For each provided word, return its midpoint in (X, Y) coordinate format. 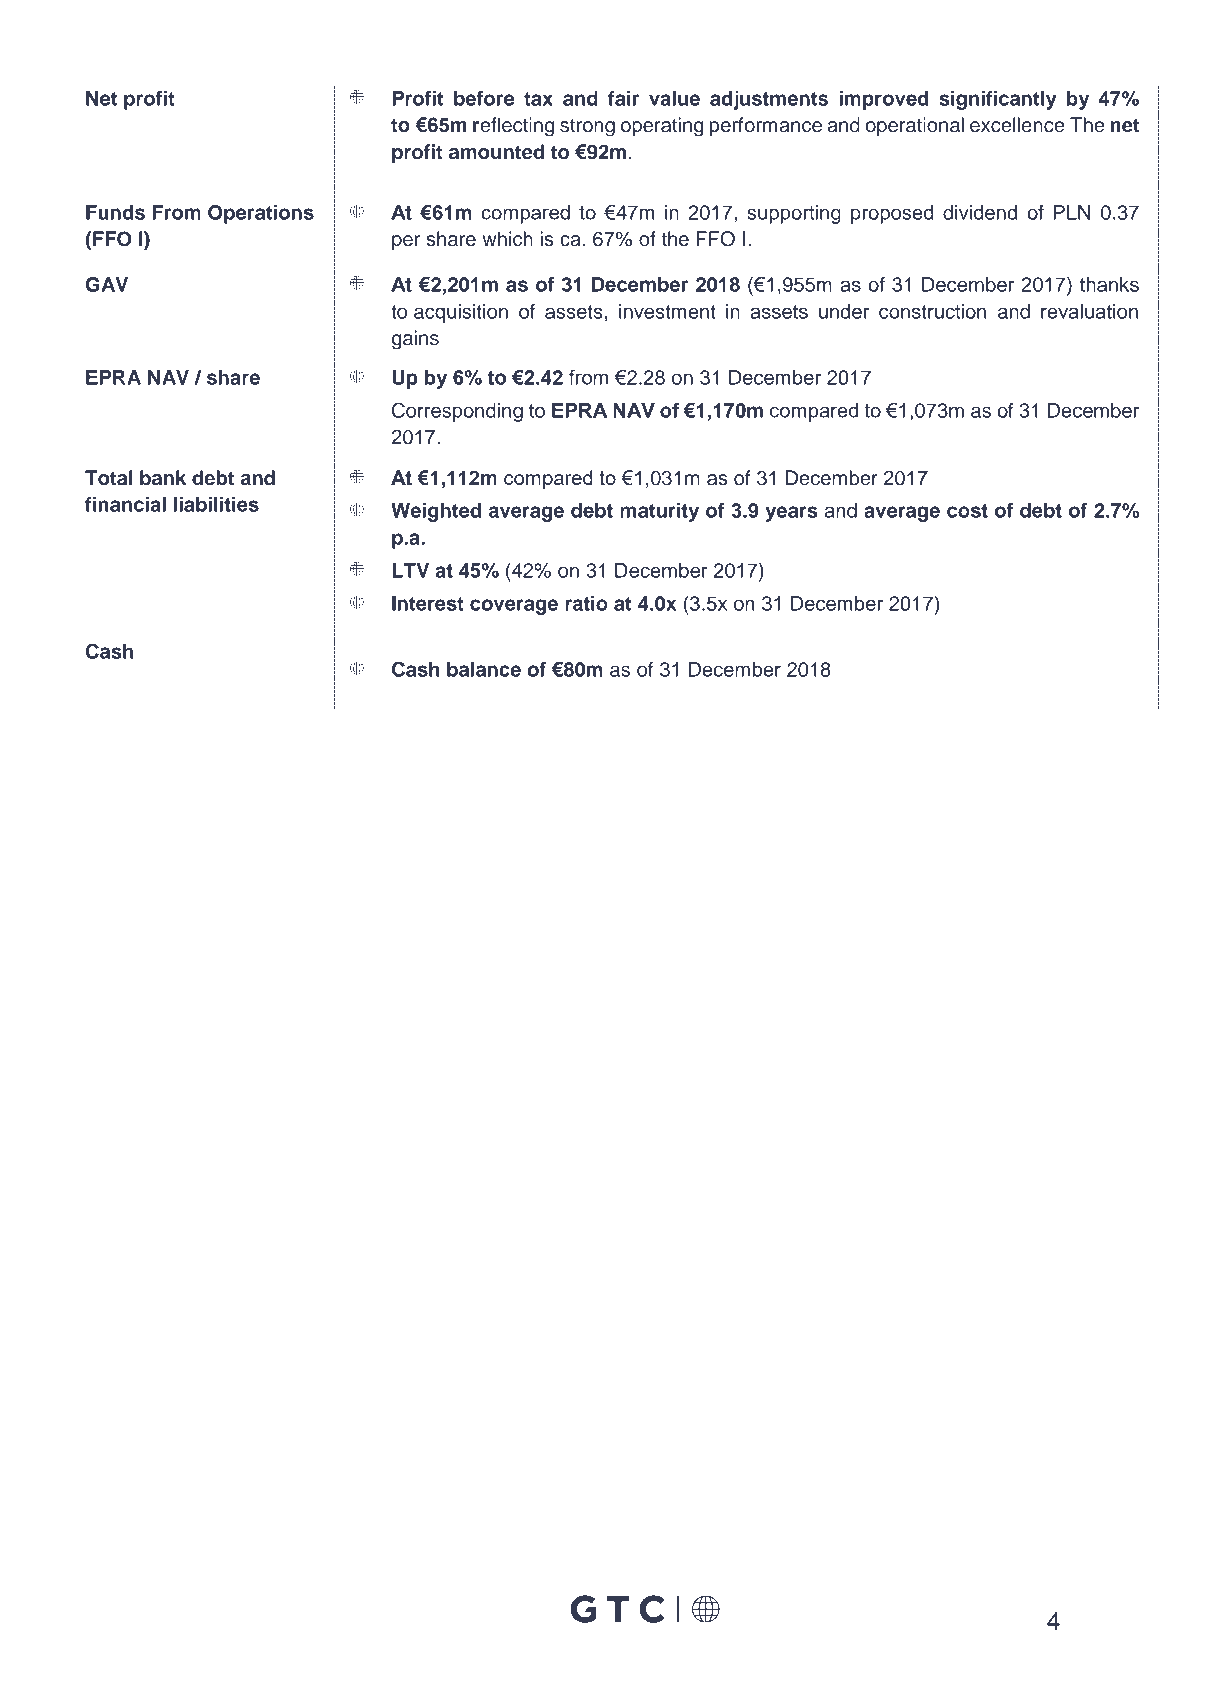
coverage (514, 607)
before (484, 98)
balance (484, 669)
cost (967, 511)
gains (415, 340)
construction (932, 311)
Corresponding (457, 412)
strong (587, 128)
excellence (1017, 125)
